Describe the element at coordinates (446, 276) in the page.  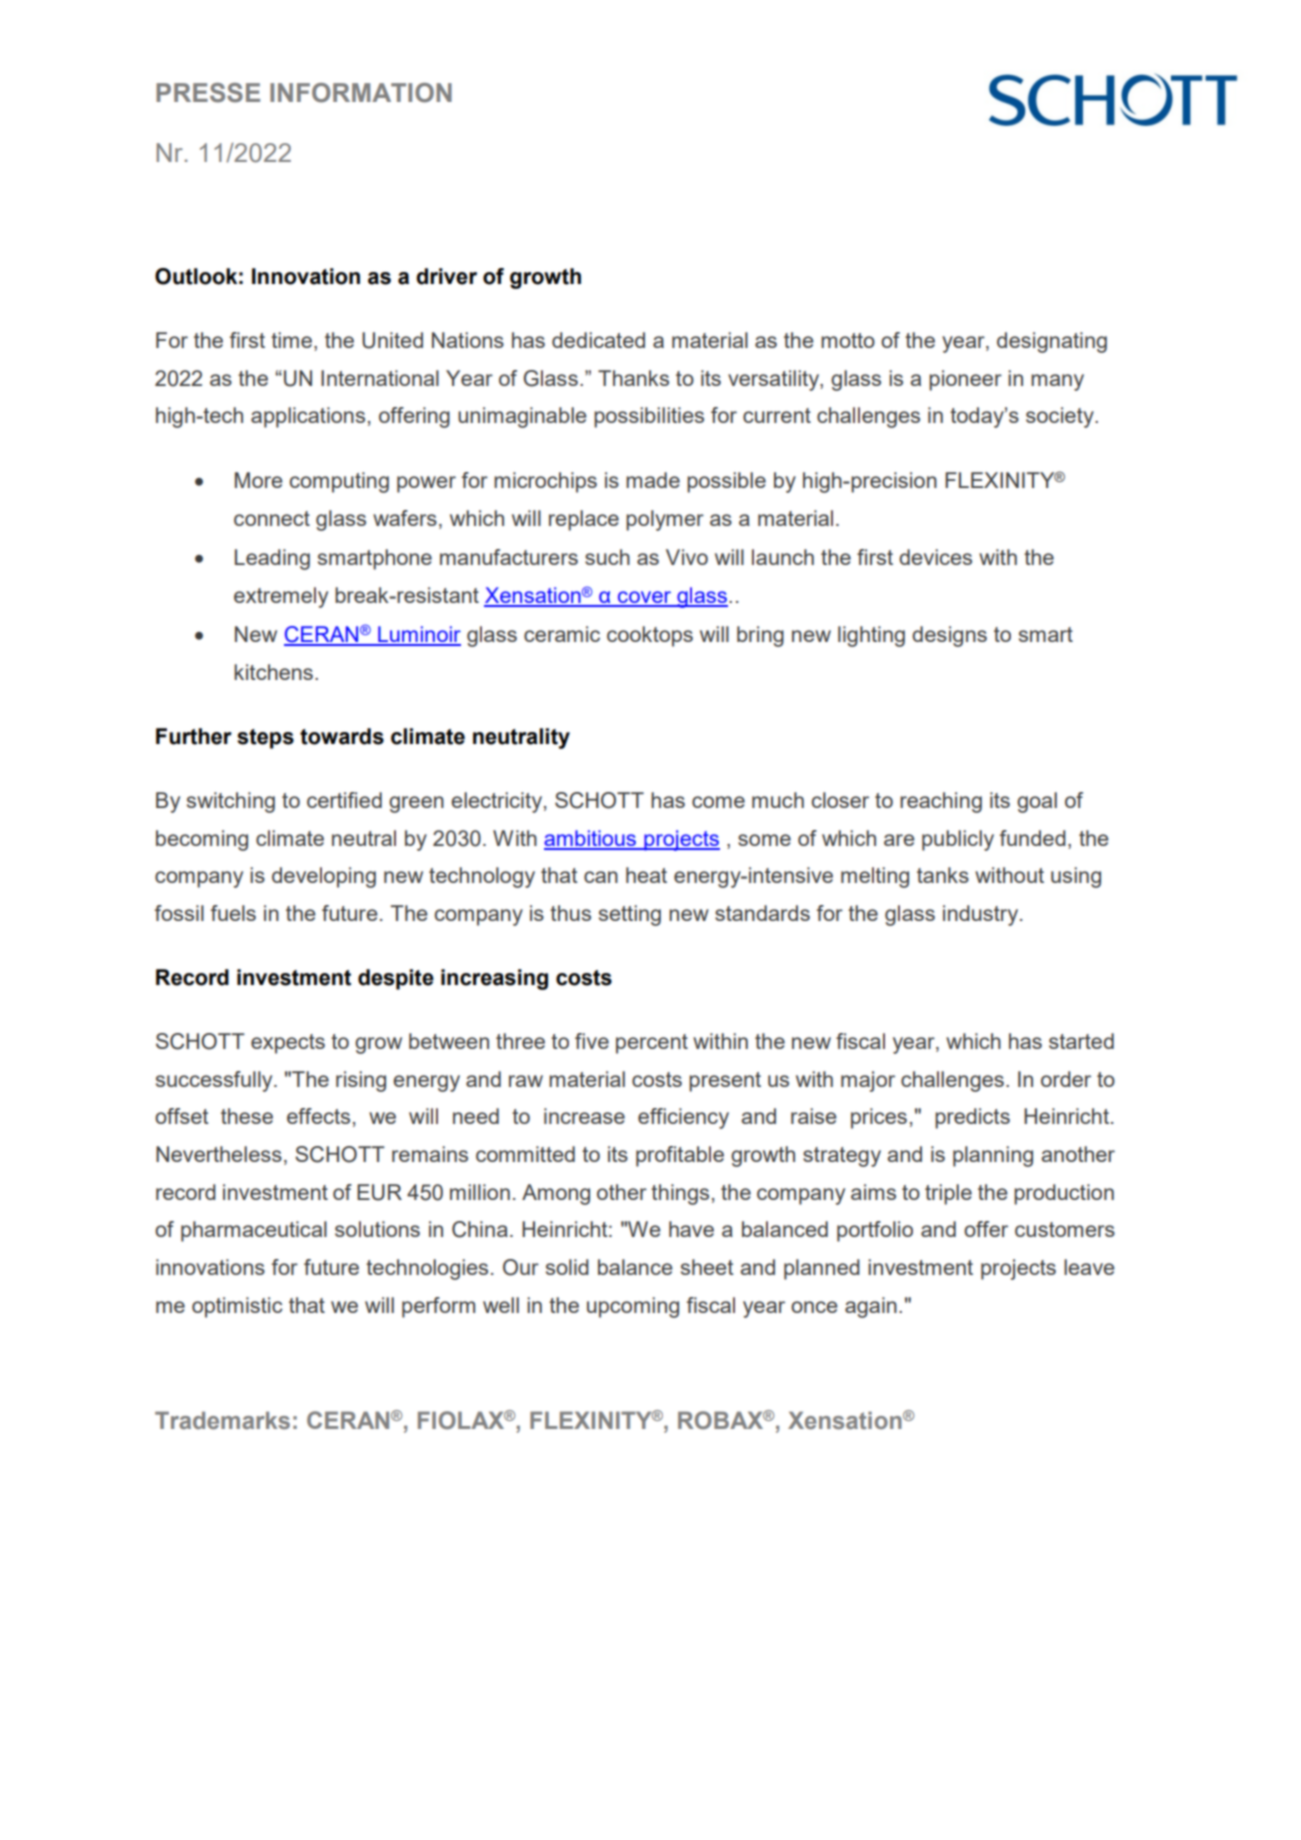
I see `driver` at that location.
